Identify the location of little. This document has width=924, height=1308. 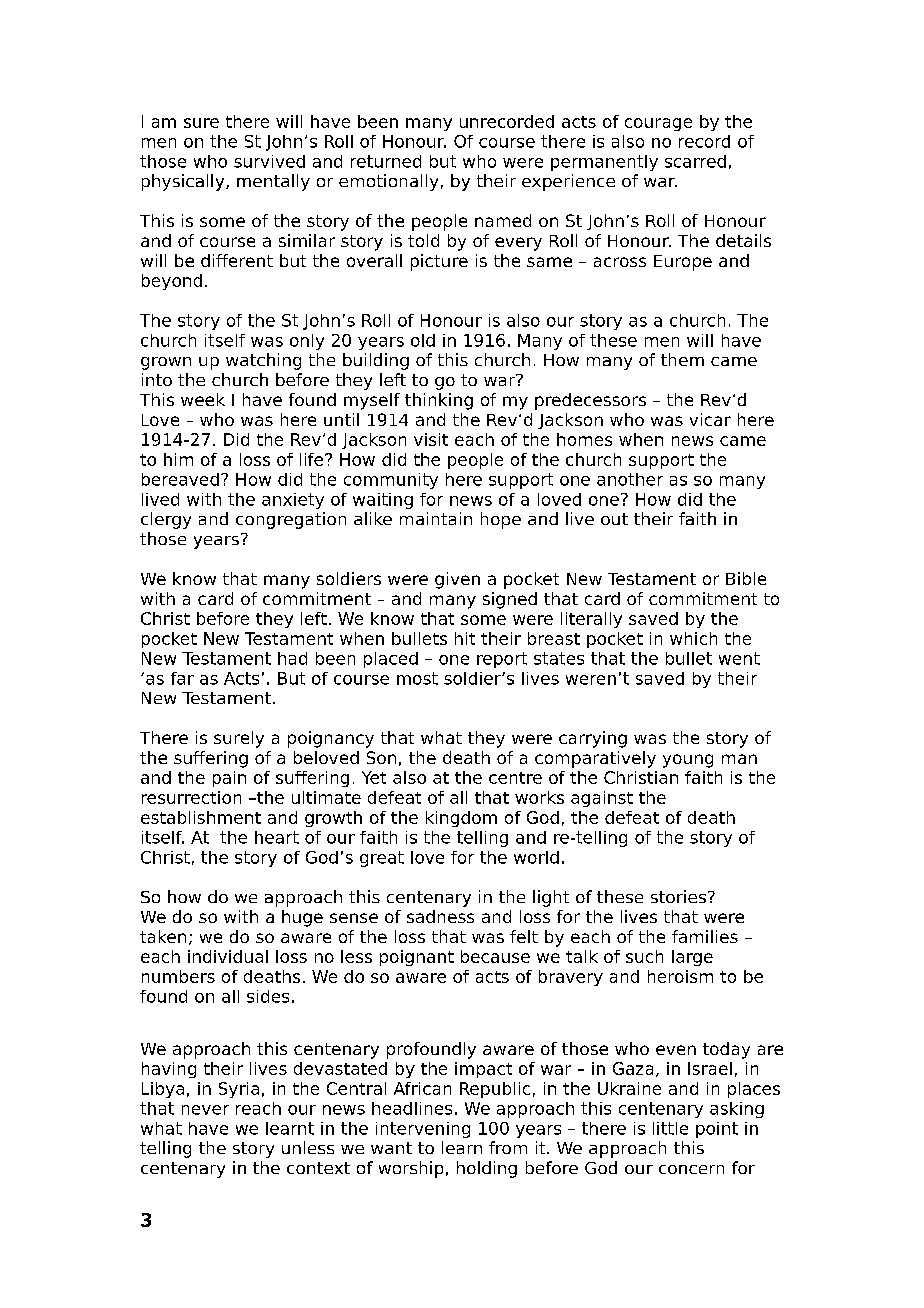
(670, 1128).
